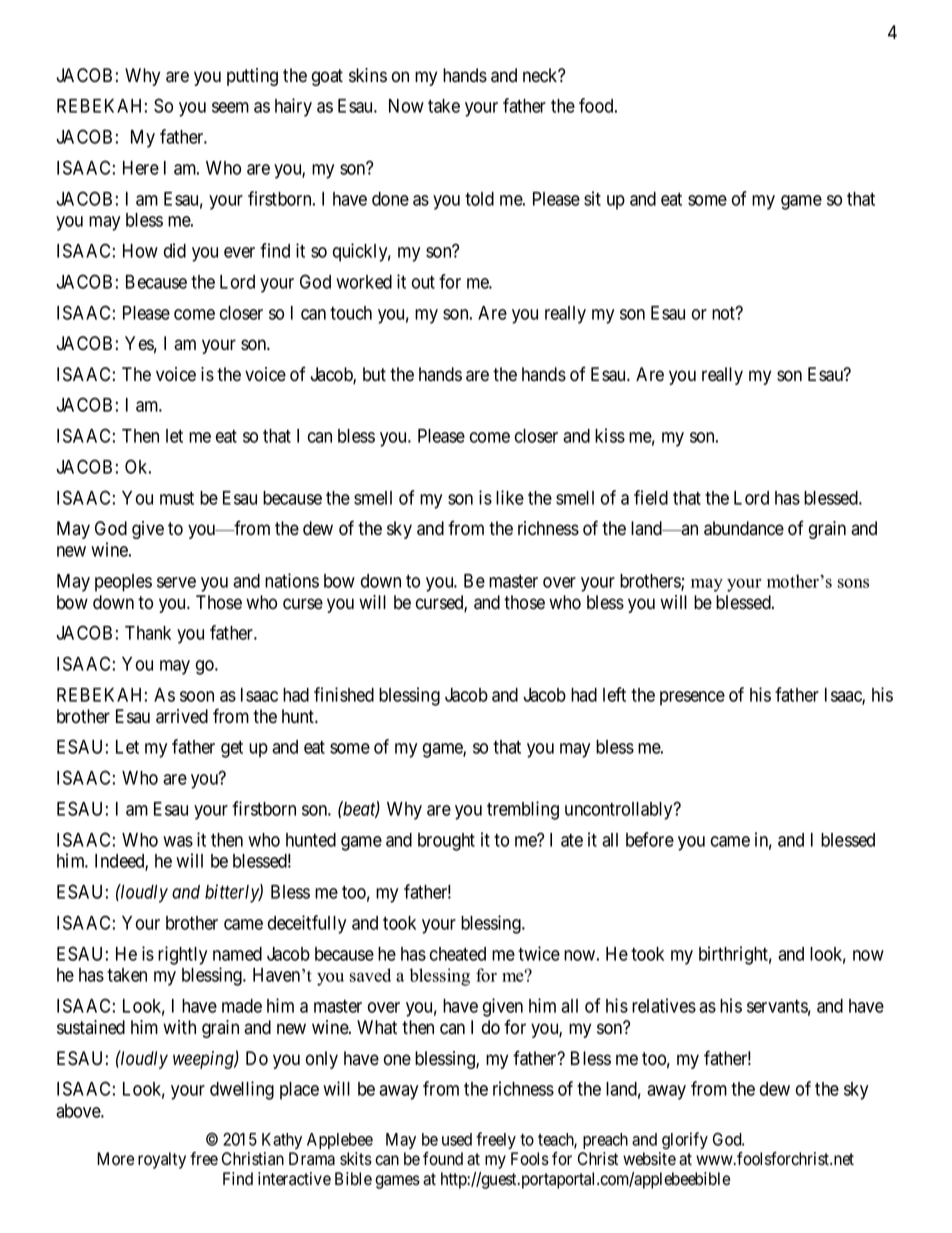 Image resolution: width=952 pixels, height=1233 pixels. Describe the element at coordinates (510, 497) in the document. I see `like` at that location.
